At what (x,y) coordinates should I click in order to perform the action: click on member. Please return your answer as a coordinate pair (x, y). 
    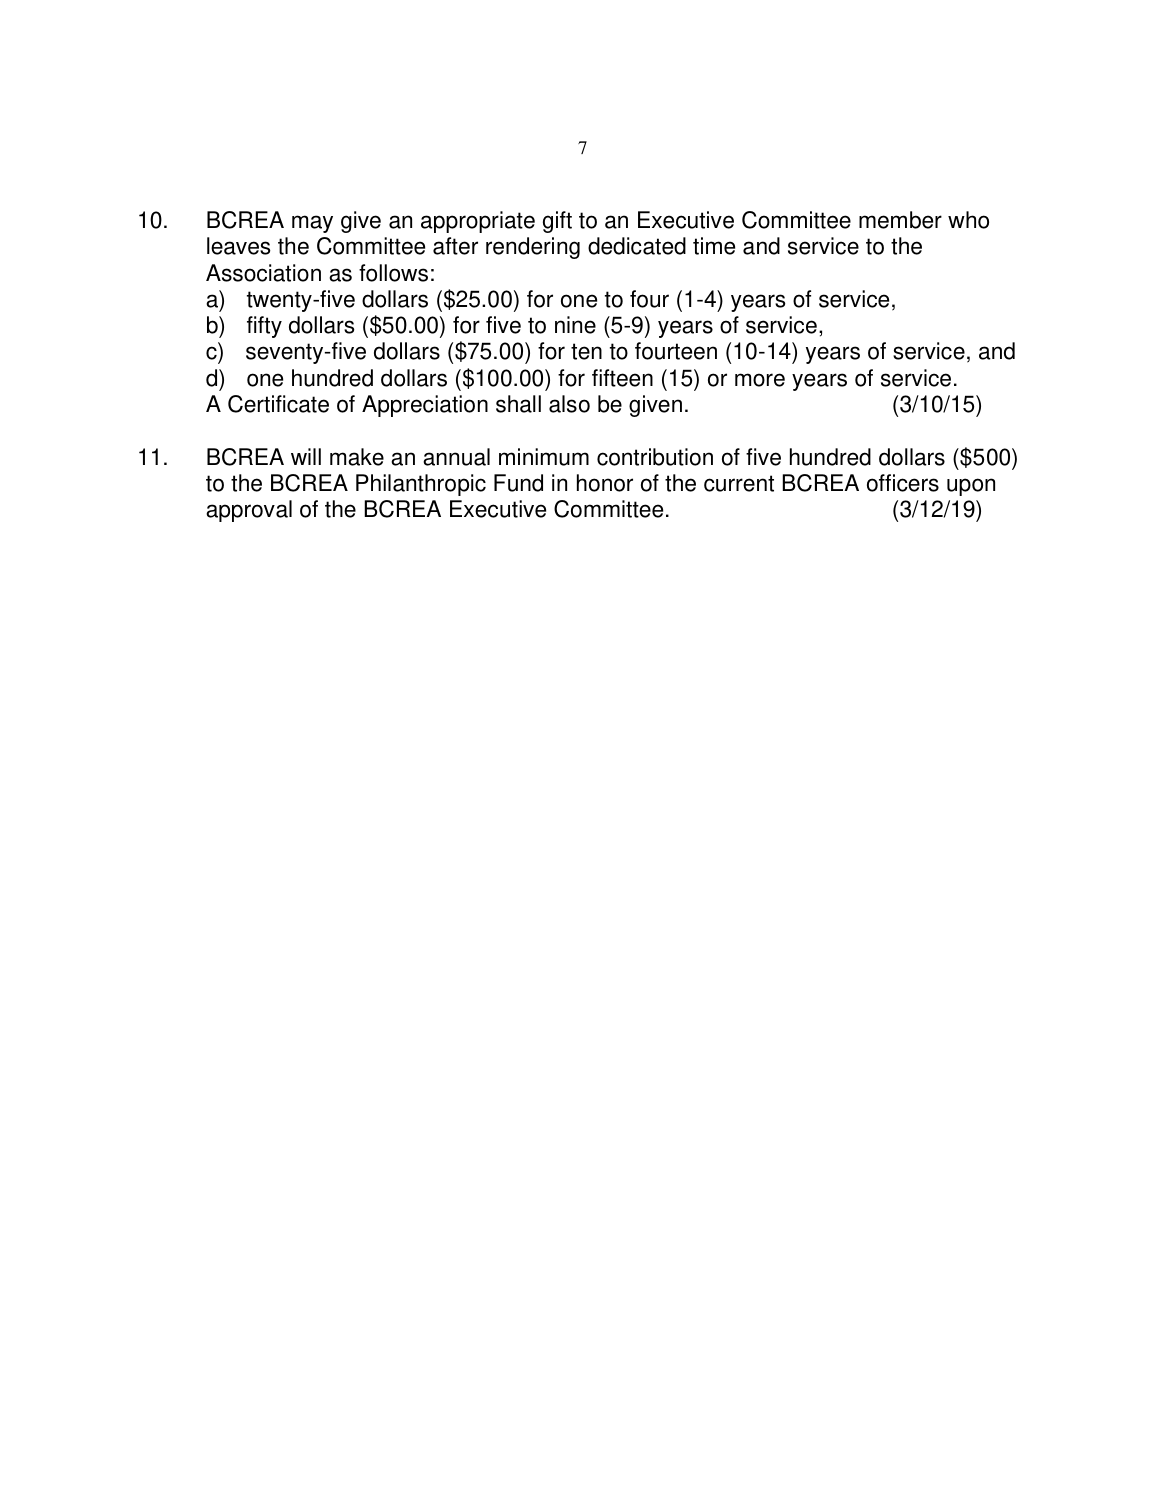
    Looking at the image, I should click on (900, 220).
